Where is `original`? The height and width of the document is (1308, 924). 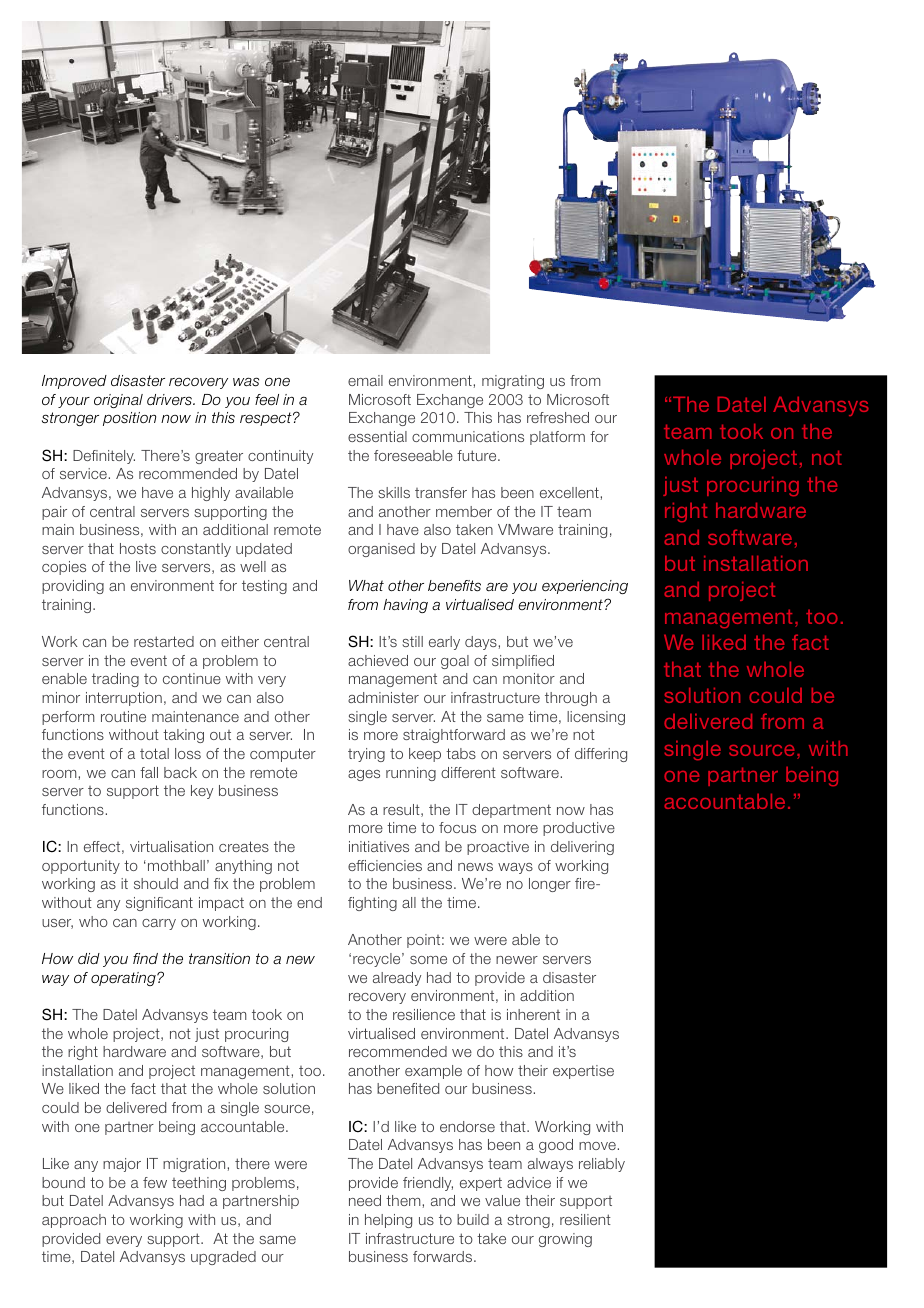 original is located at coordinates (118, 401).
